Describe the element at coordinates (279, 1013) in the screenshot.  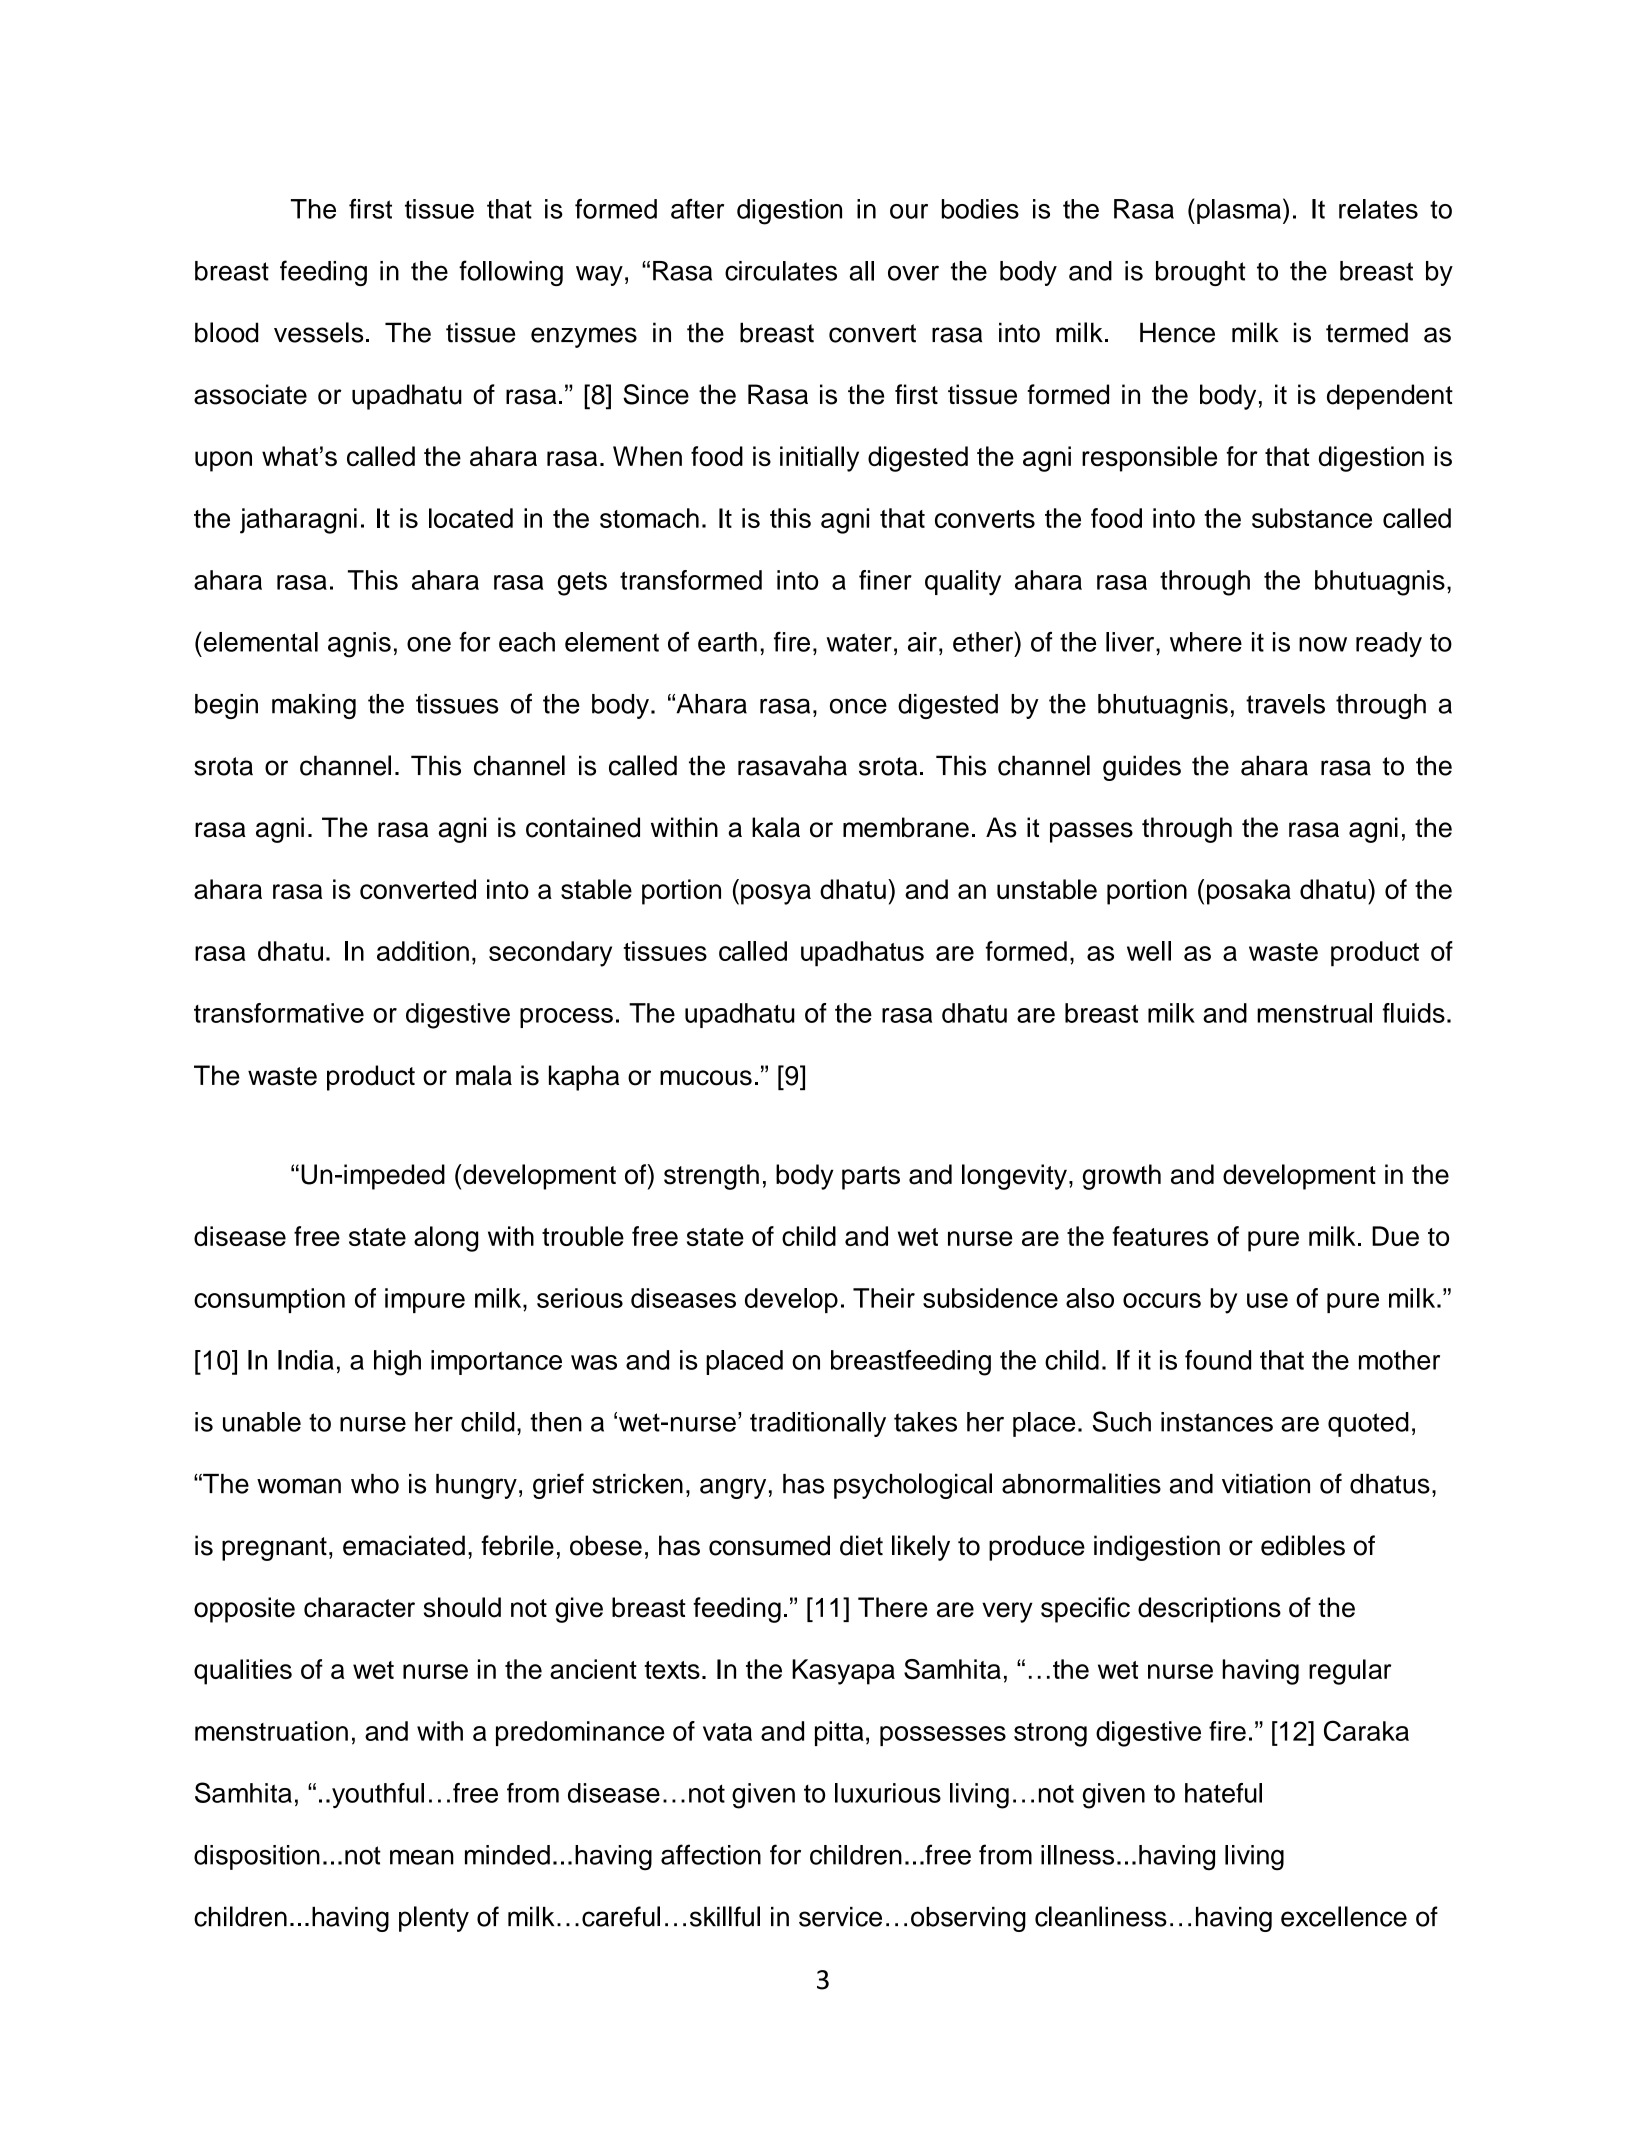
I see `transformative` at that location.
